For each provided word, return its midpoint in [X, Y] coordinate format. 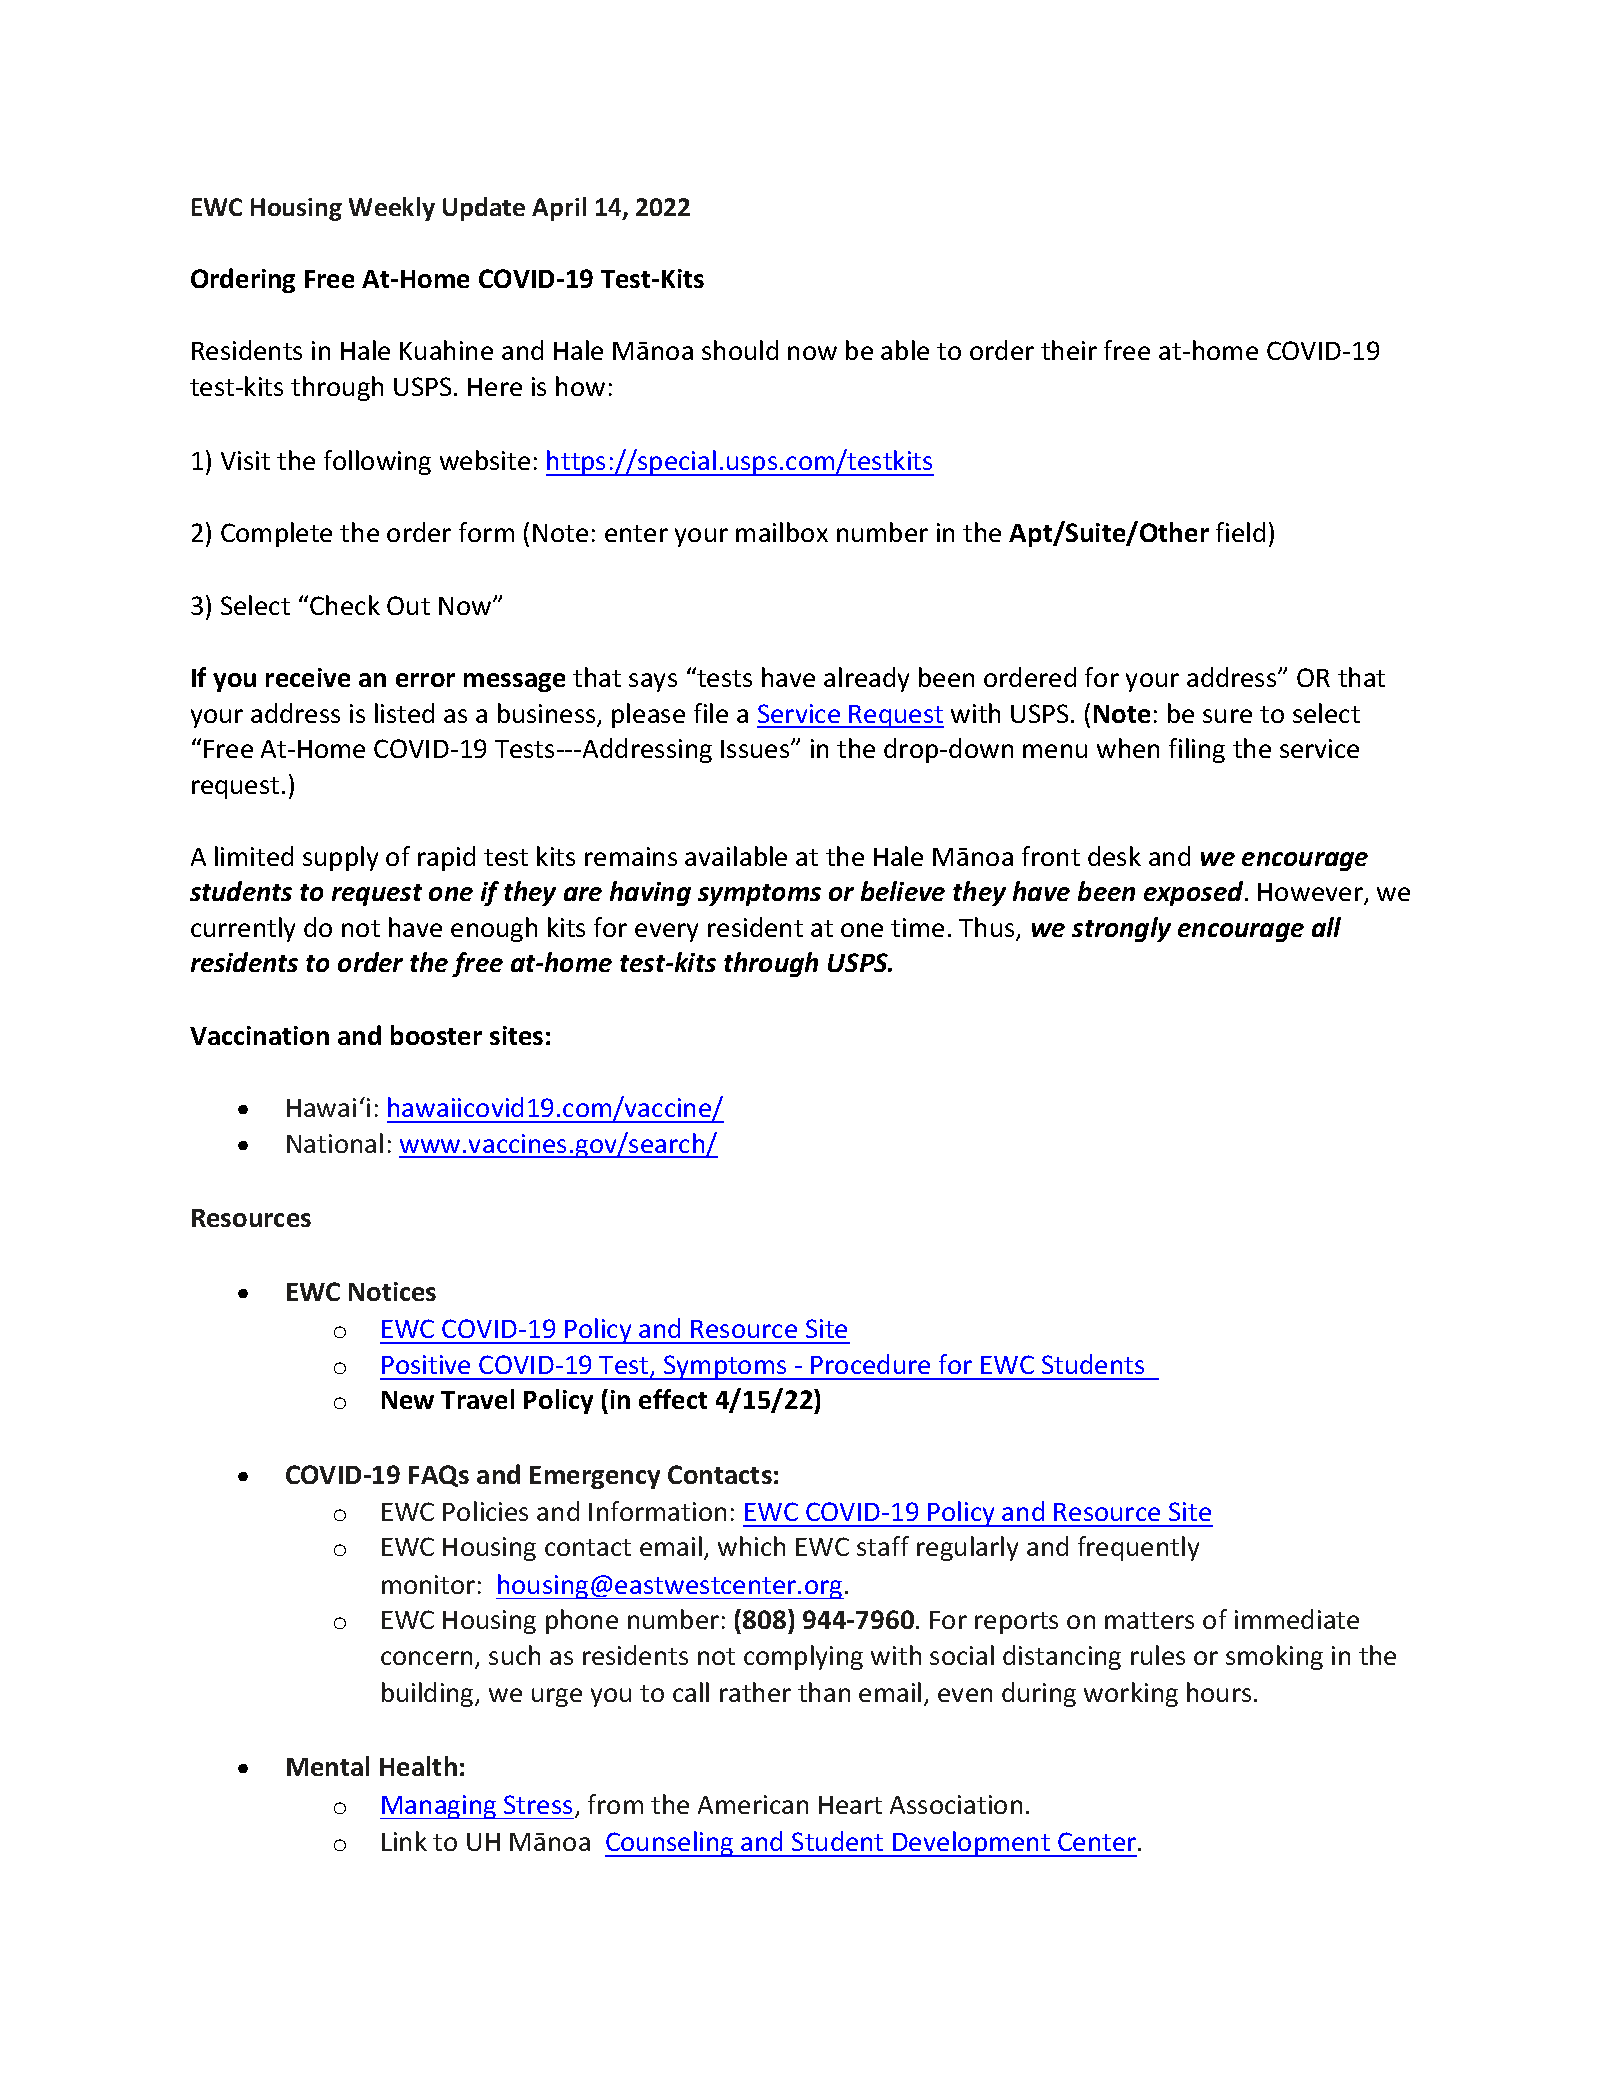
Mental [328, 1766]
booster [436, 1035]
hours [1219, 1692]
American [753, 1804]
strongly [1121, 929]
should [740, 350]
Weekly [392, 209]
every [666, 932]
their [1069, 350]
